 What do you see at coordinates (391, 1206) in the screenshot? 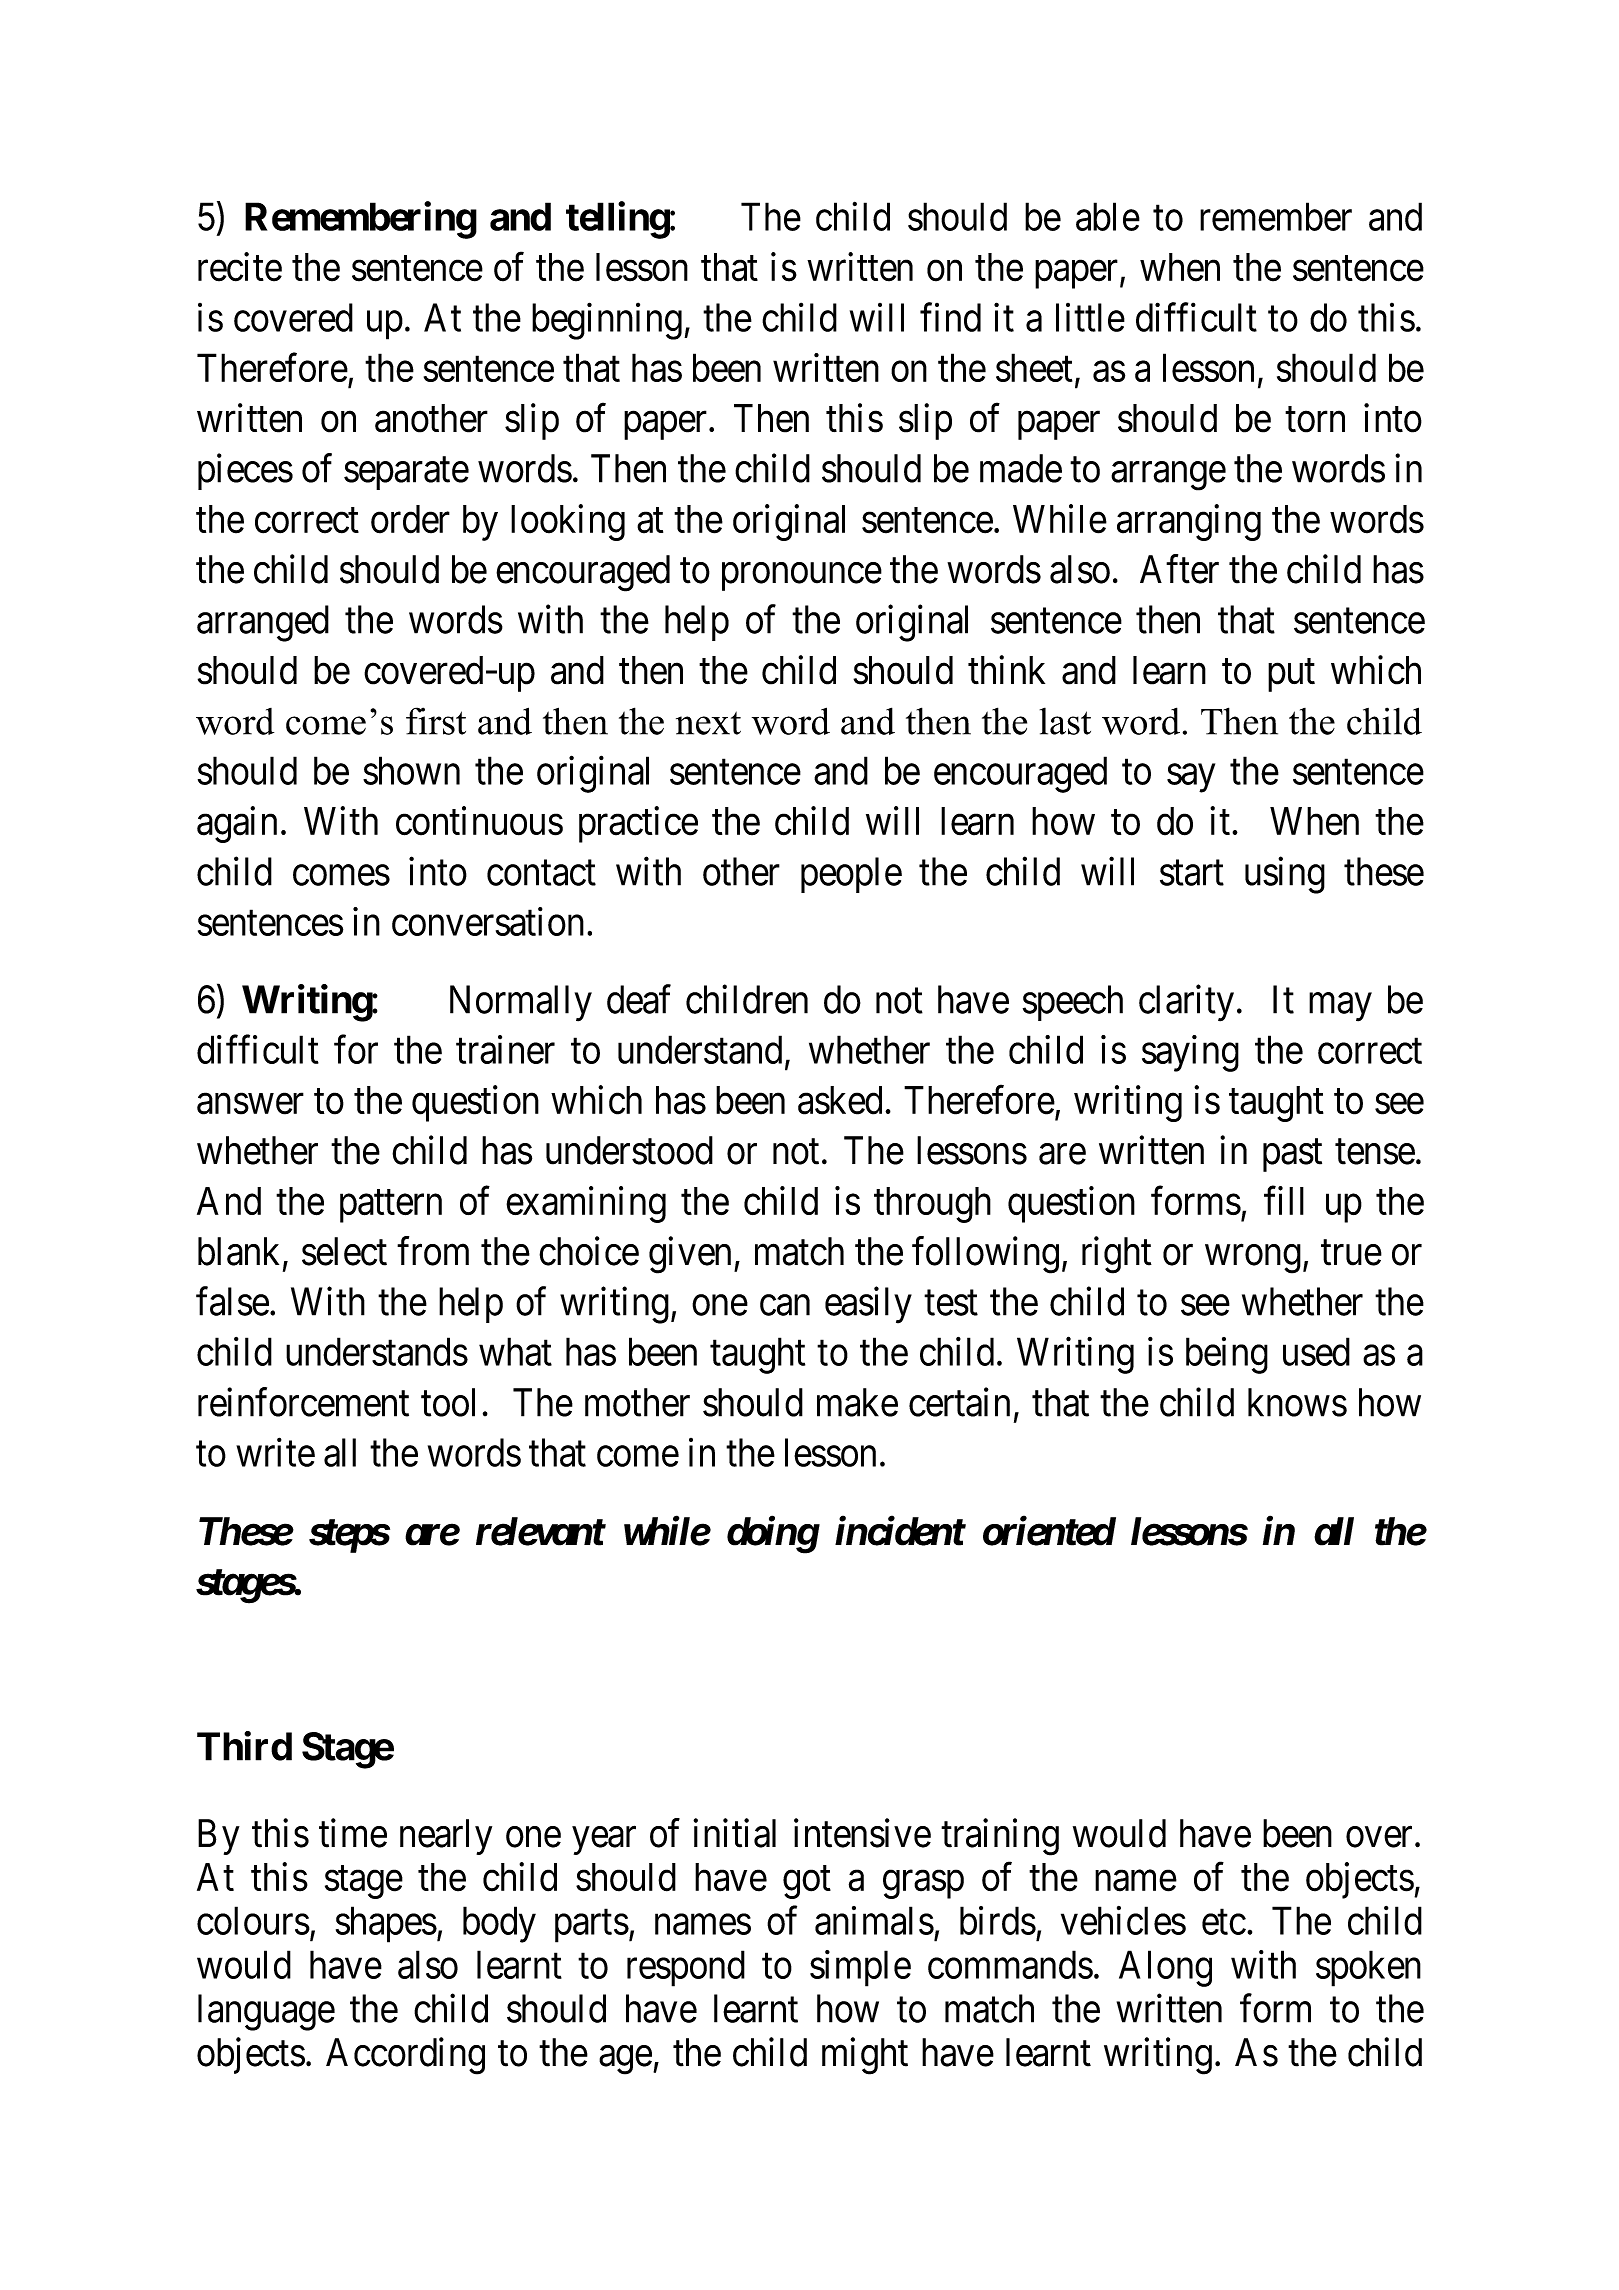
I see `pattern` at bounding box center [391, 1206].
